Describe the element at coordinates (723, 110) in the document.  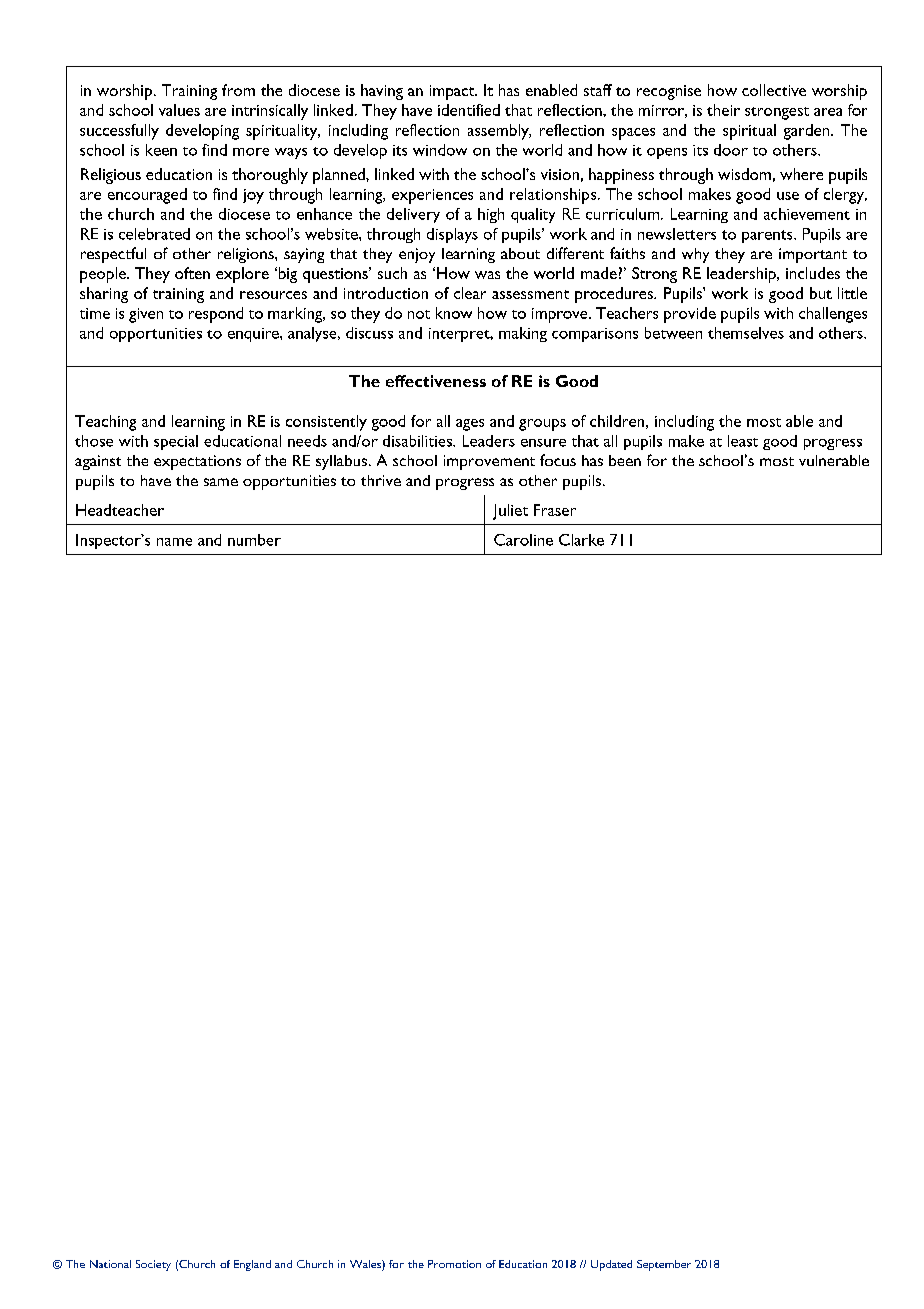
I see `their` at that location.
